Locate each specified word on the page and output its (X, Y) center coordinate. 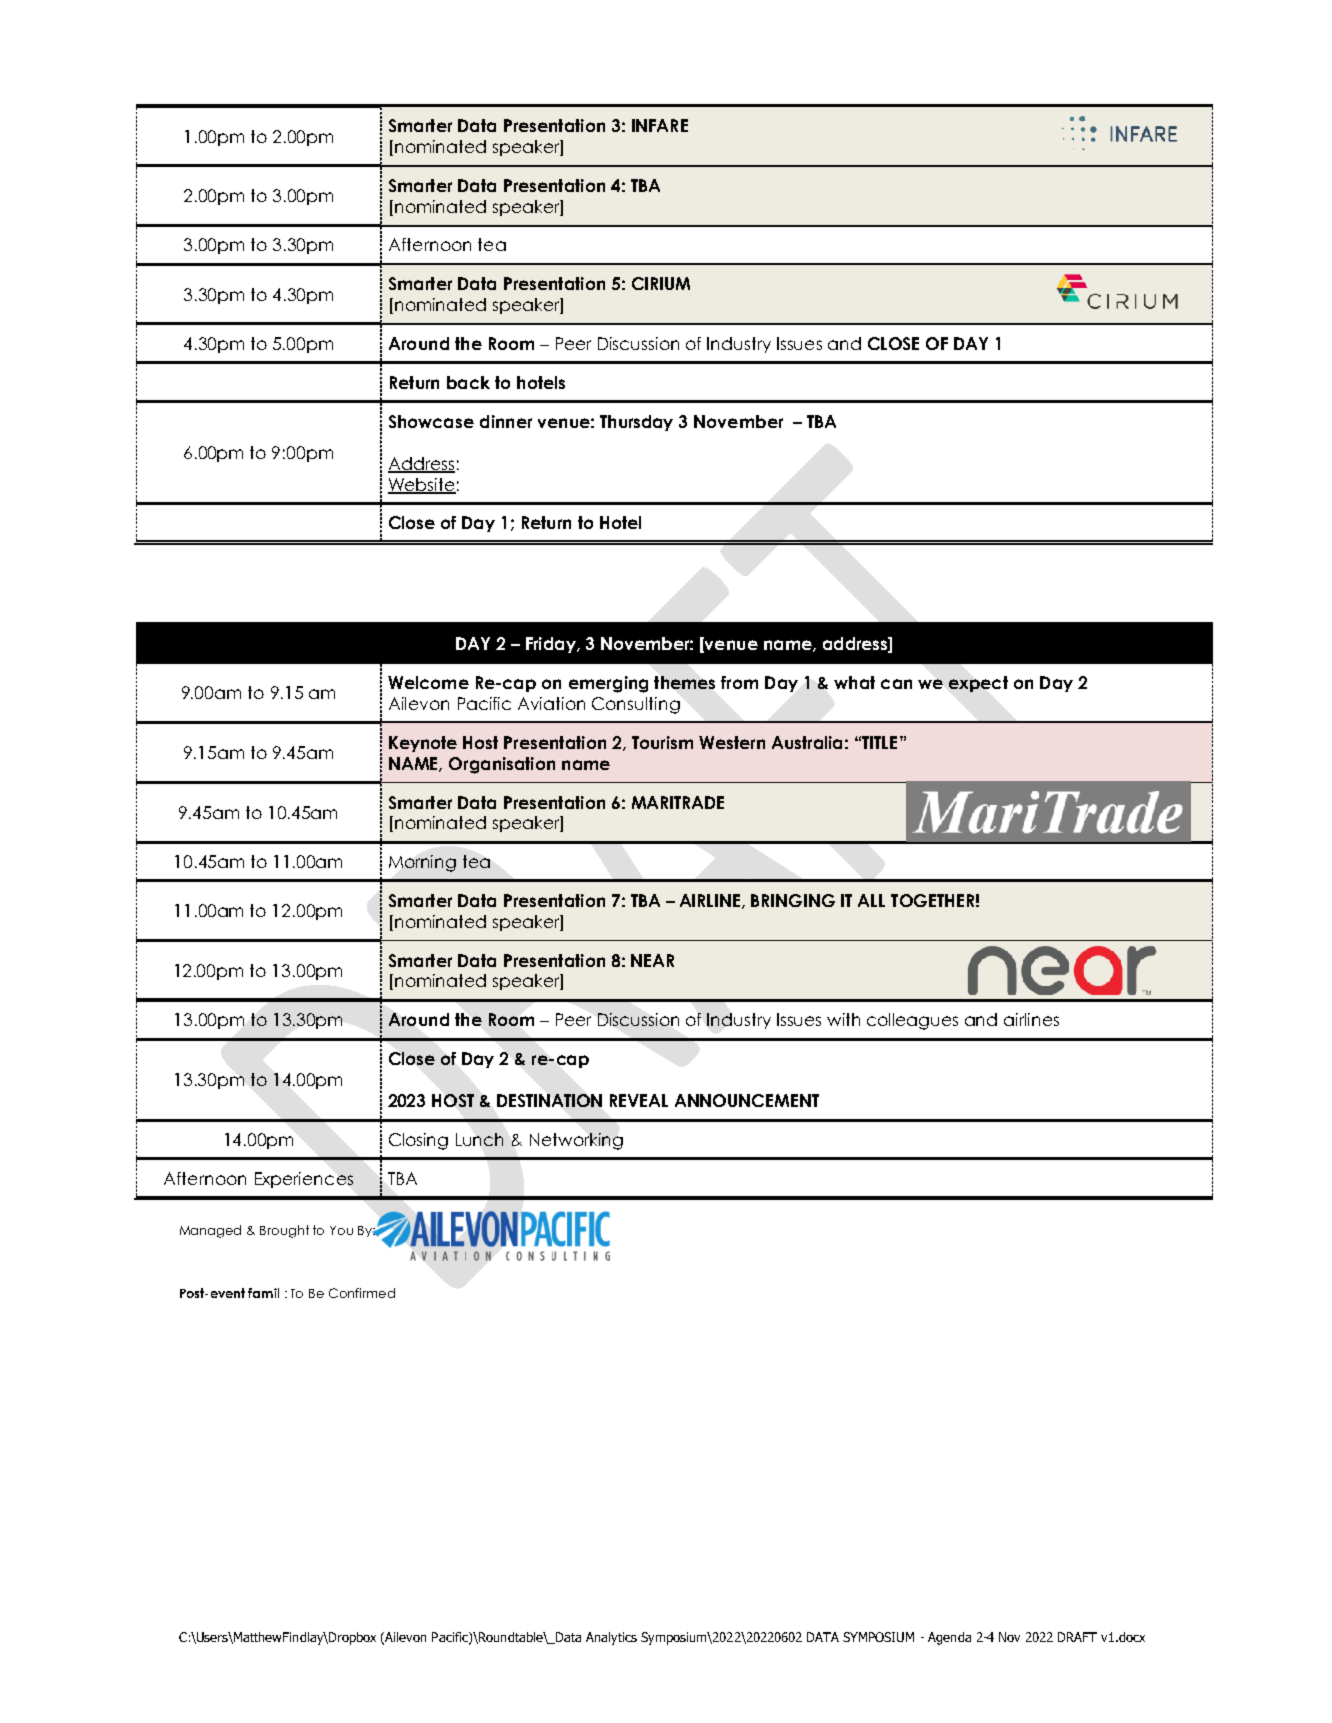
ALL (871, 900)
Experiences (304, 1180)
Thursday (636, 423)
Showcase (431, 421)
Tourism (662, 742)
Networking (576, 1141)
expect (978, 684)
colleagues (912, 1021)
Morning (422, 863)
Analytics (611, 1638)
